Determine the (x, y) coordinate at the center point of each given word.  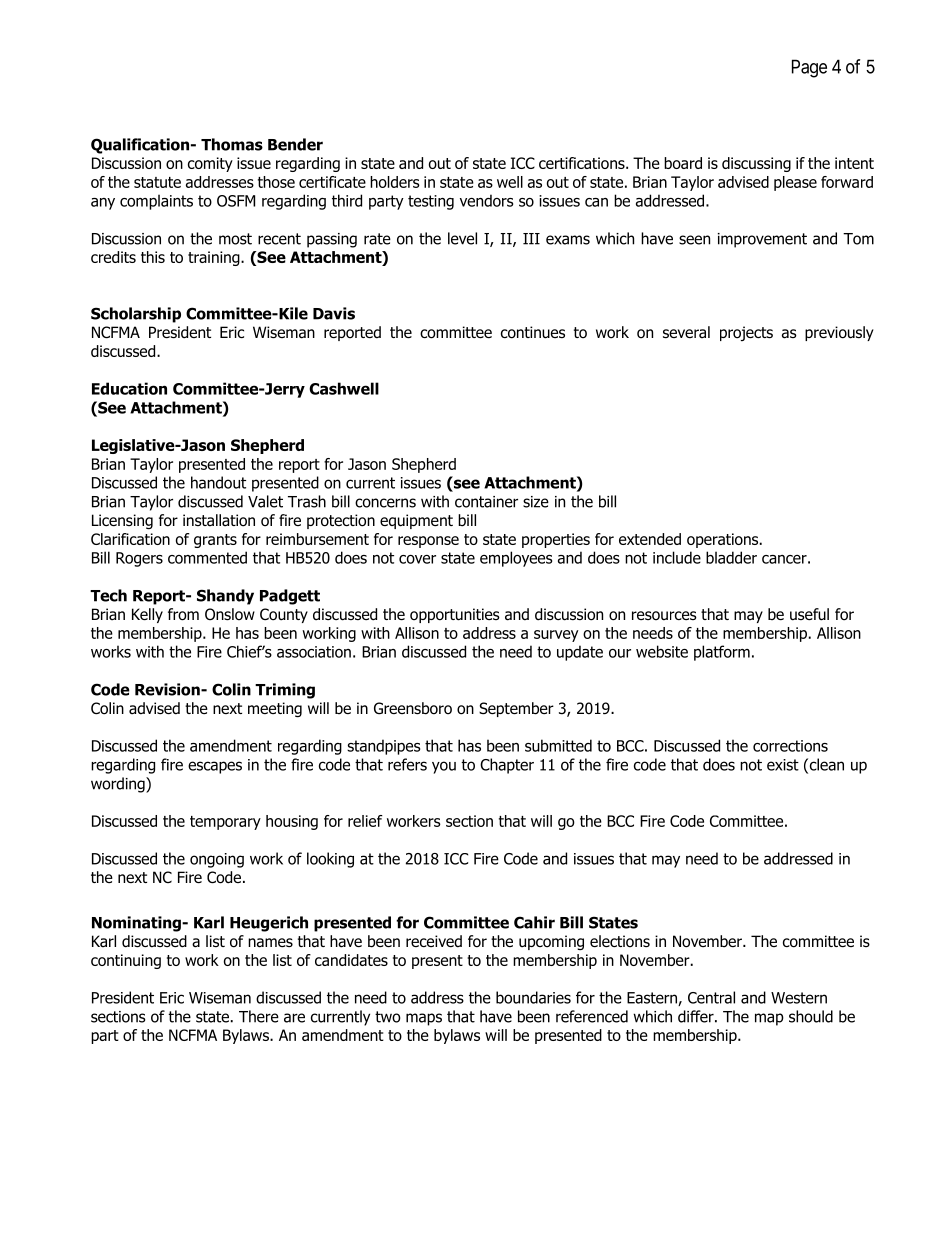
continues (533, 332)
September (516, 709)
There (259, 1016)
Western (799, 998)
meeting (275, 709)
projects (746, 333)
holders (395, 182)
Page (809, 68)
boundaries (533, 997)
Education (129, 388)
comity (210, 164)
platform (722, 653)
